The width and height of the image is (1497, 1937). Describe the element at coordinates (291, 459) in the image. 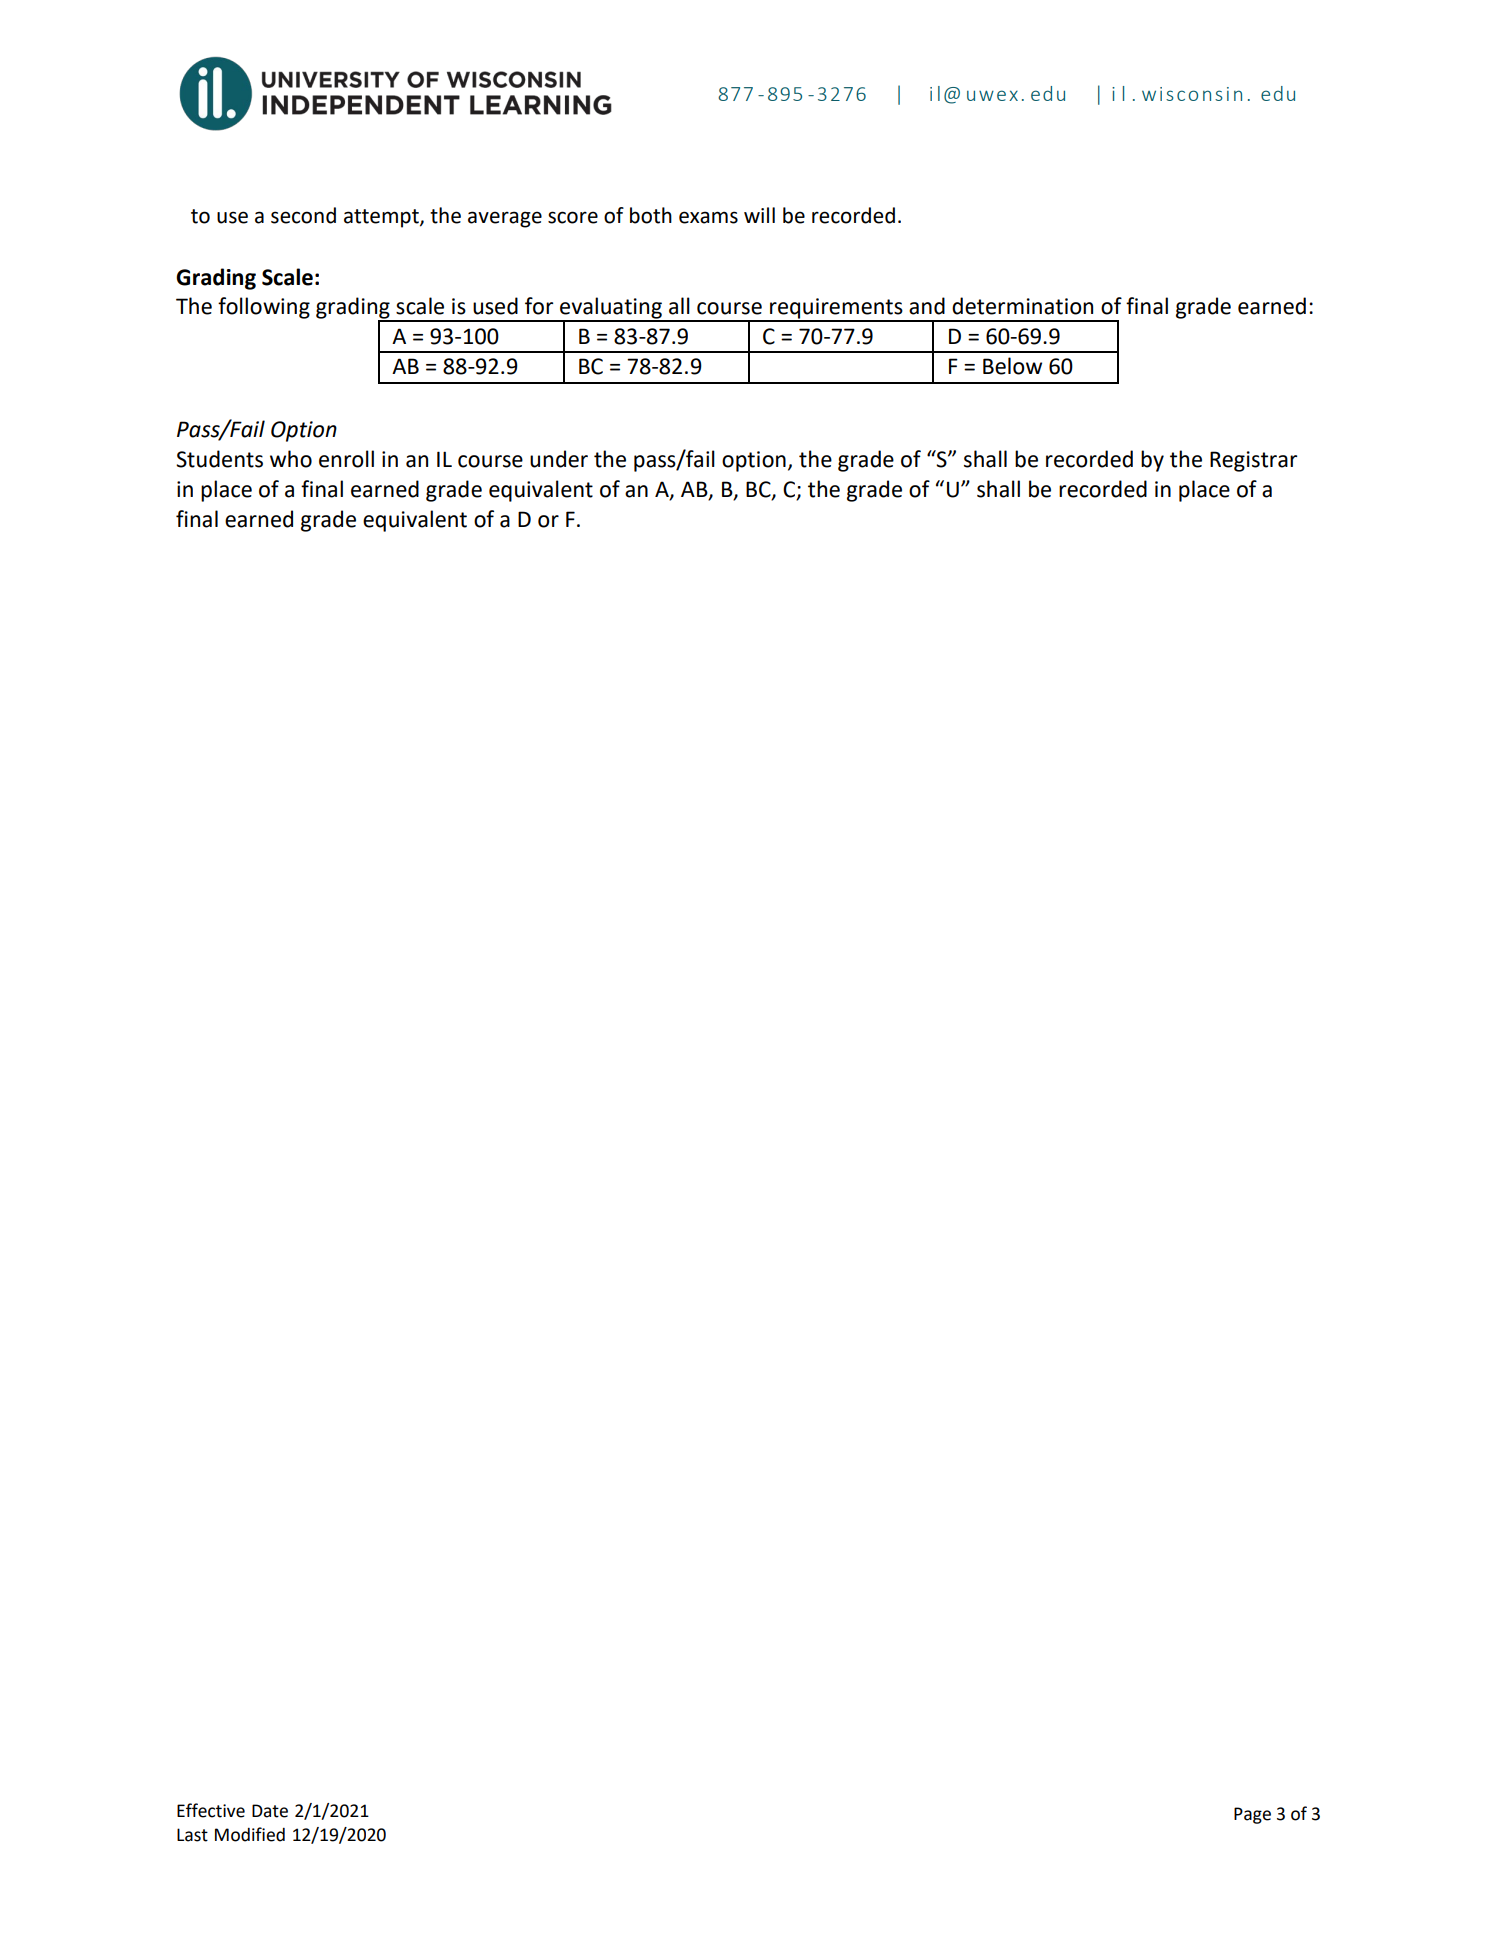

I see `who` at that location.
